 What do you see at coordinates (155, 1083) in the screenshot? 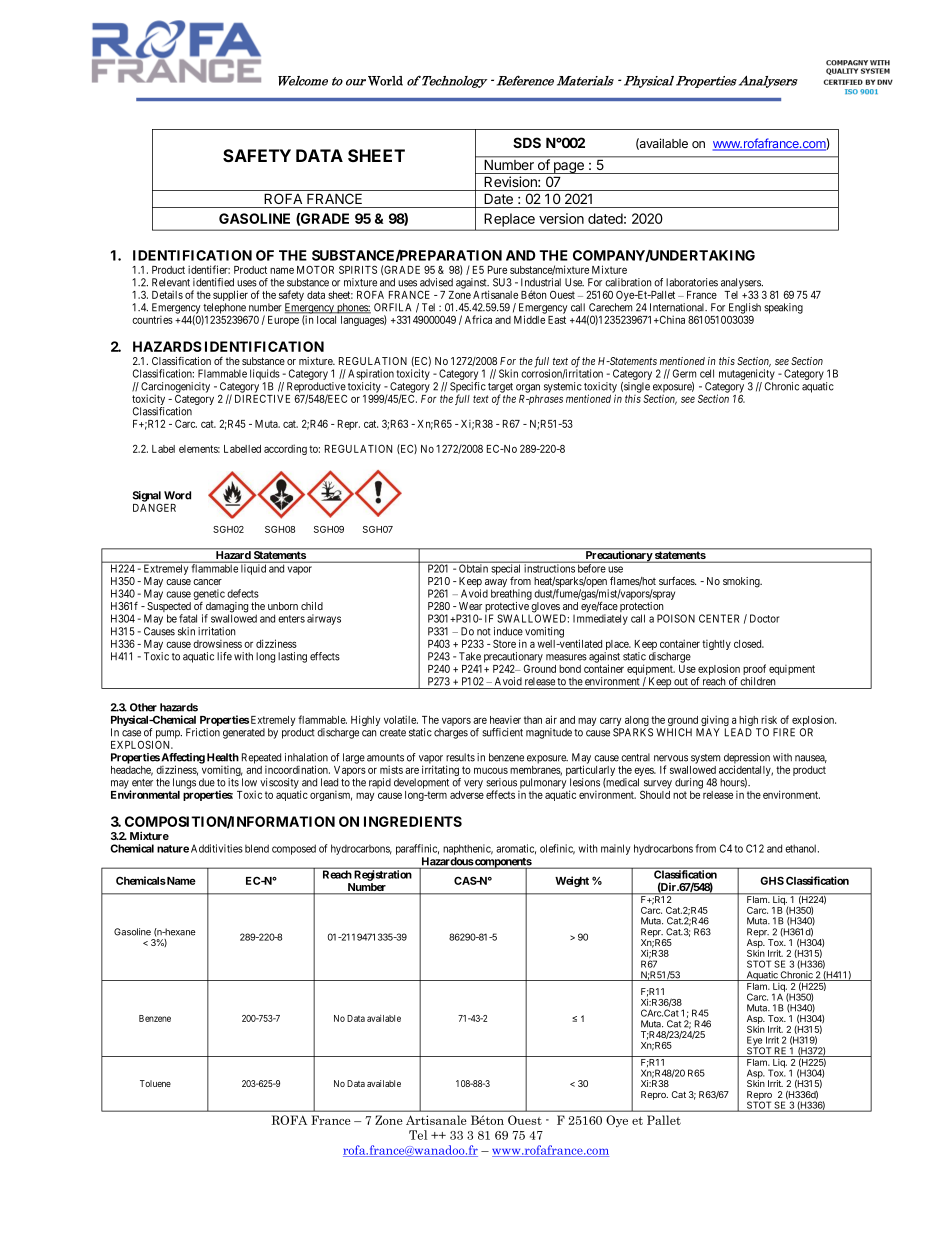
I see `Toluene` at bounding box center [155, 1083].
